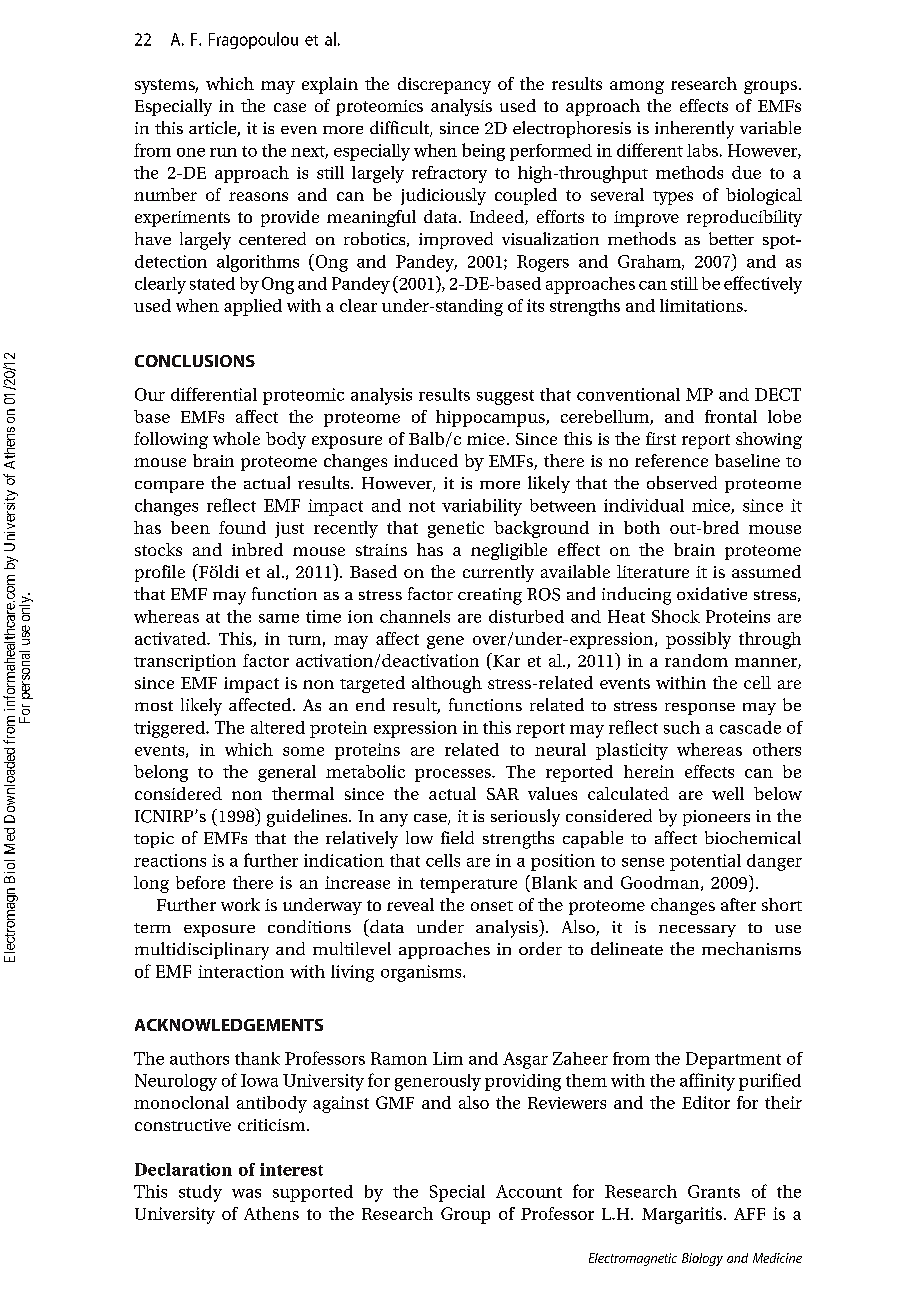 The width and height of the document is (920, 1316). What do you see at coordinates (694, 130) in the document?
I see `inherently` at bounding box center [694, 130].
